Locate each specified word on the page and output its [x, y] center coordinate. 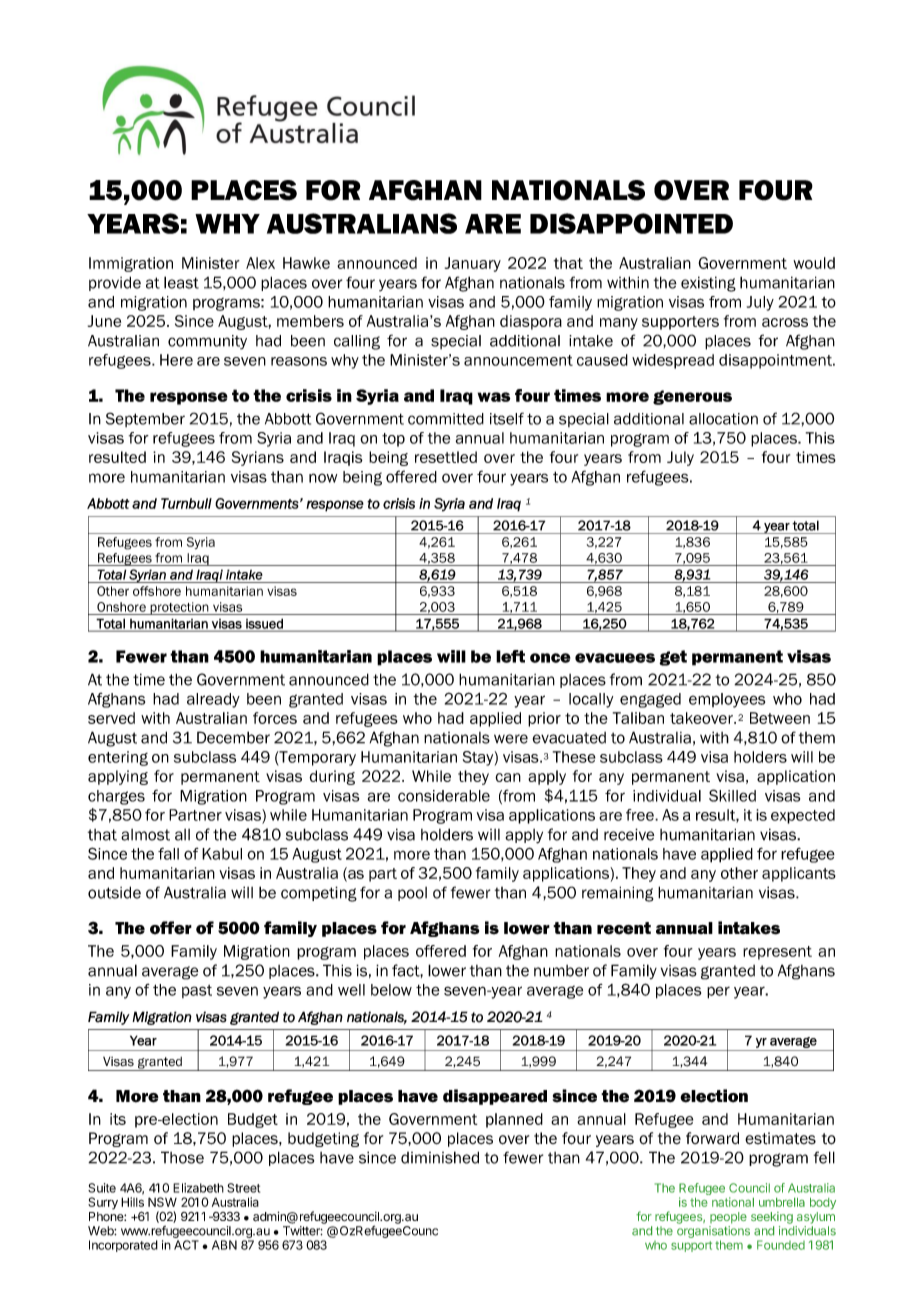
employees [727, 700]
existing [708, 284]
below [391, 990]
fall [168, 853]
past [197, 991]
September [145, 419]
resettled [446, 457]
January [473, 264]
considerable [444, 796]
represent [777, 953]
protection [179, 608]
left [510, 656]
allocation [723, 419]
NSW [162, 1202]
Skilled [732, 795]
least [181, 282]
